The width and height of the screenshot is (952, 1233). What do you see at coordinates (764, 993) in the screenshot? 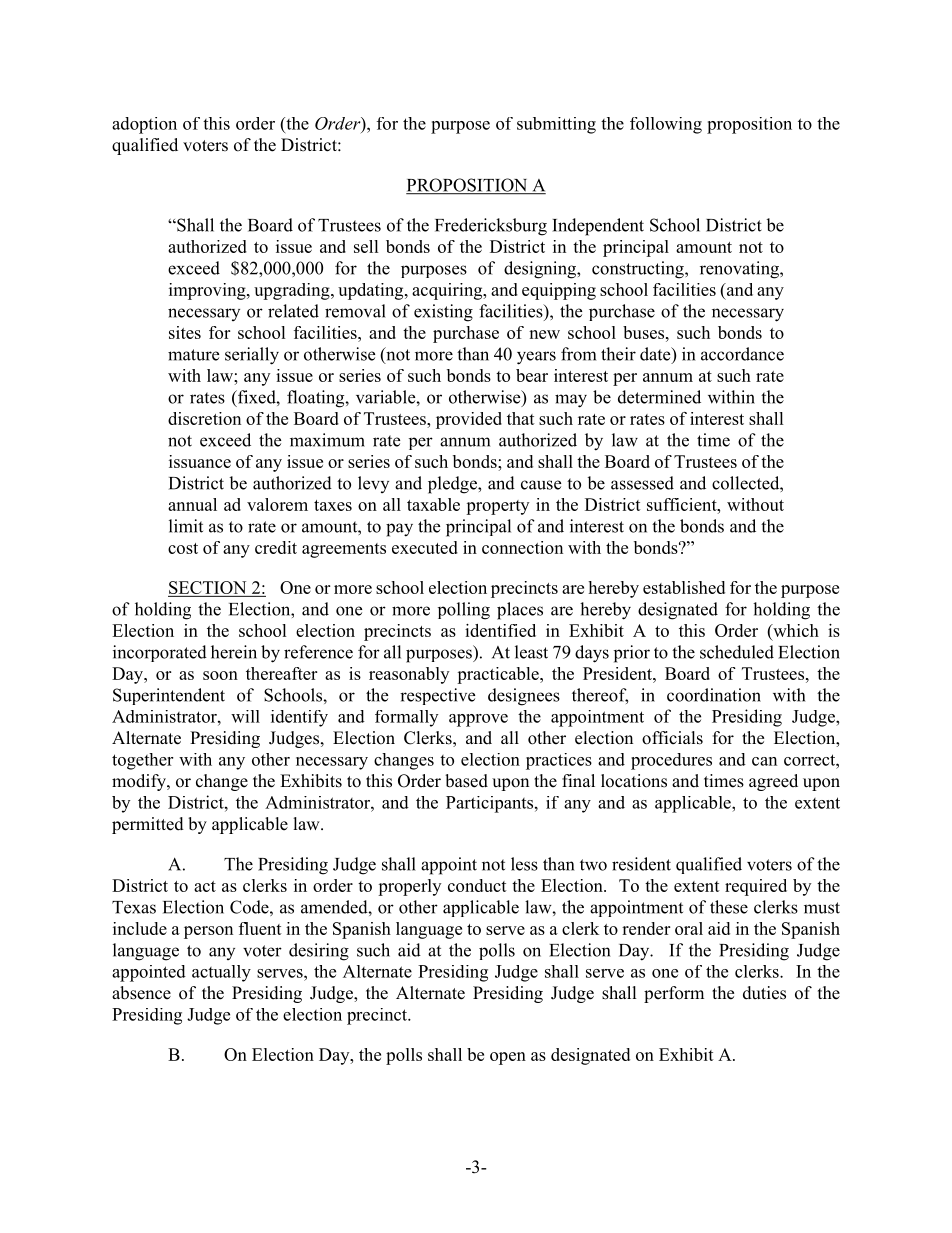
I see `duties` at bounding box center [764, 993].
